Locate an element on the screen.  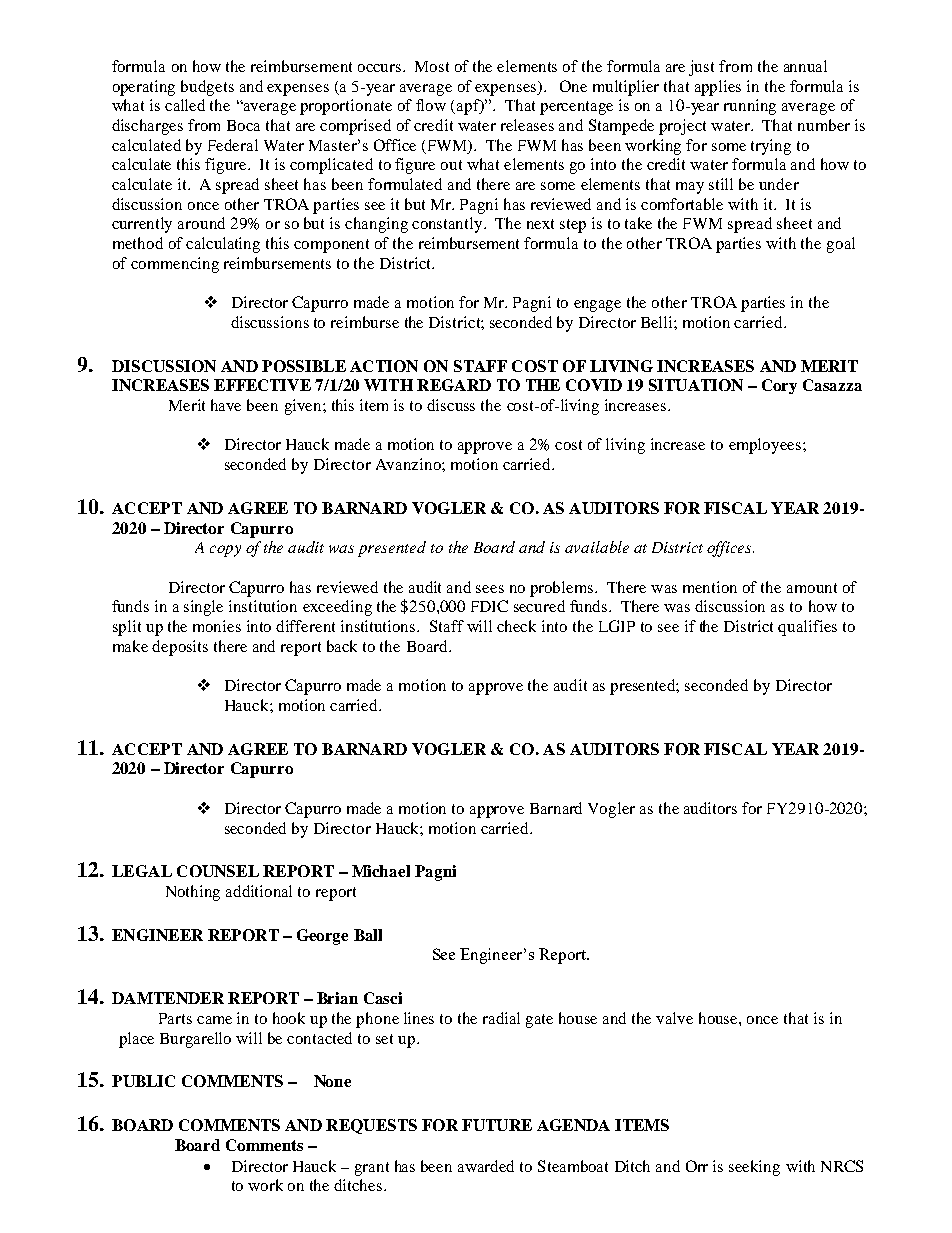
monies is located at coordinates (217, 626).
